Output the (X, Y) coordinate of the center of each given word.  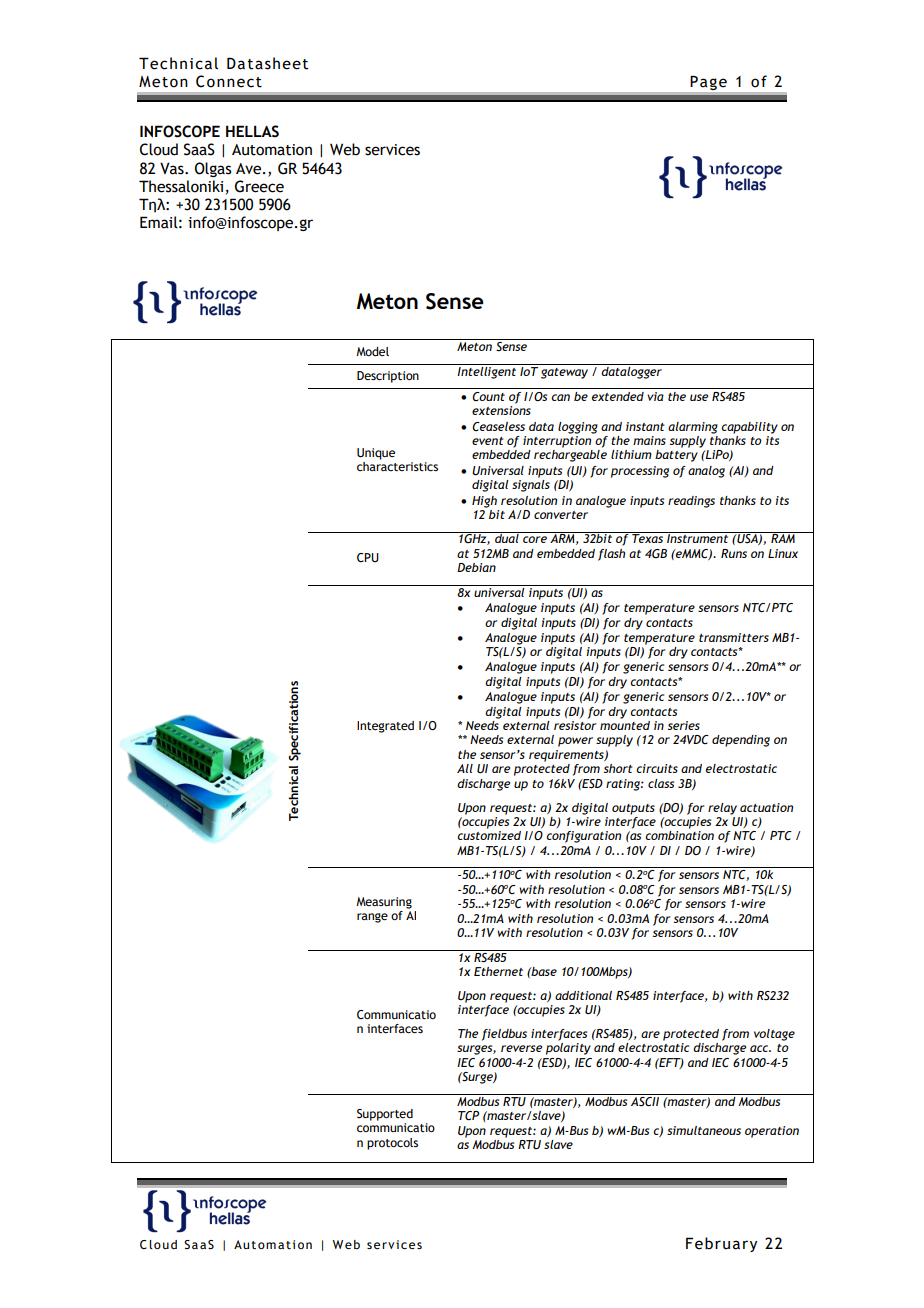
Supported (385, 1115)
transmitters (734, 637)
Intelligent (487, 371)
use (699, 397)
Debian (476, 567)
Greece (259, 186)
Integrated (385, 727)
